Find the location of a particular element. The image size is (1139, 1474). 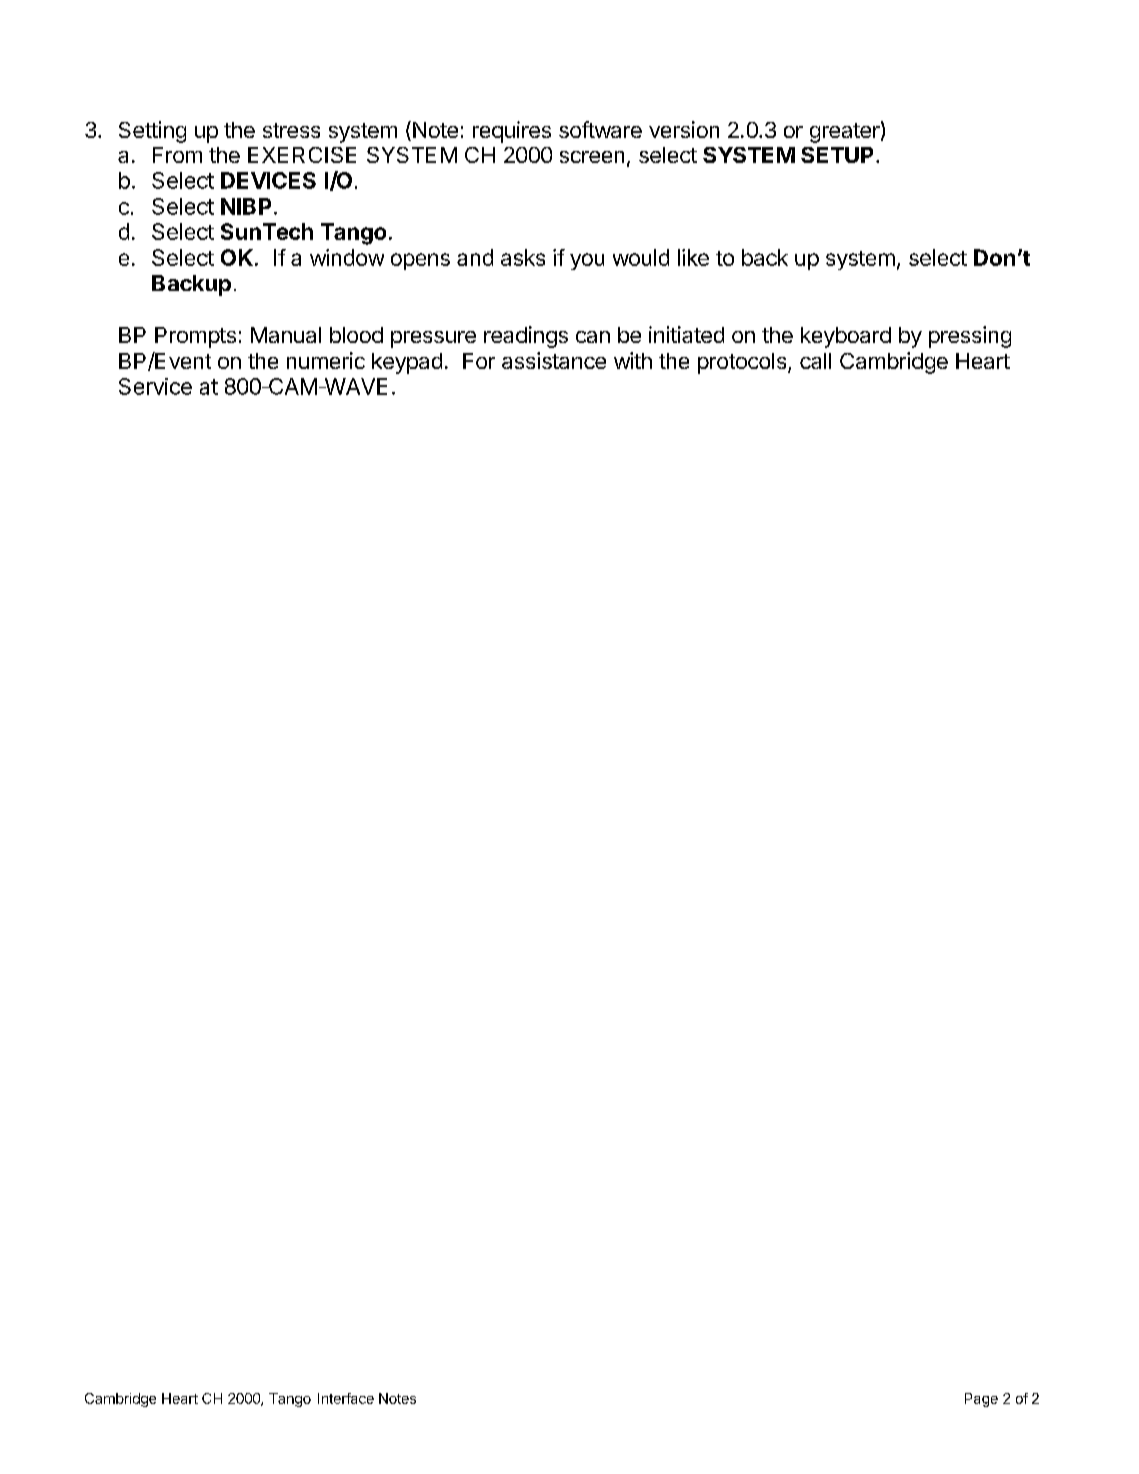

screen is located at coordinates (592, 157).
